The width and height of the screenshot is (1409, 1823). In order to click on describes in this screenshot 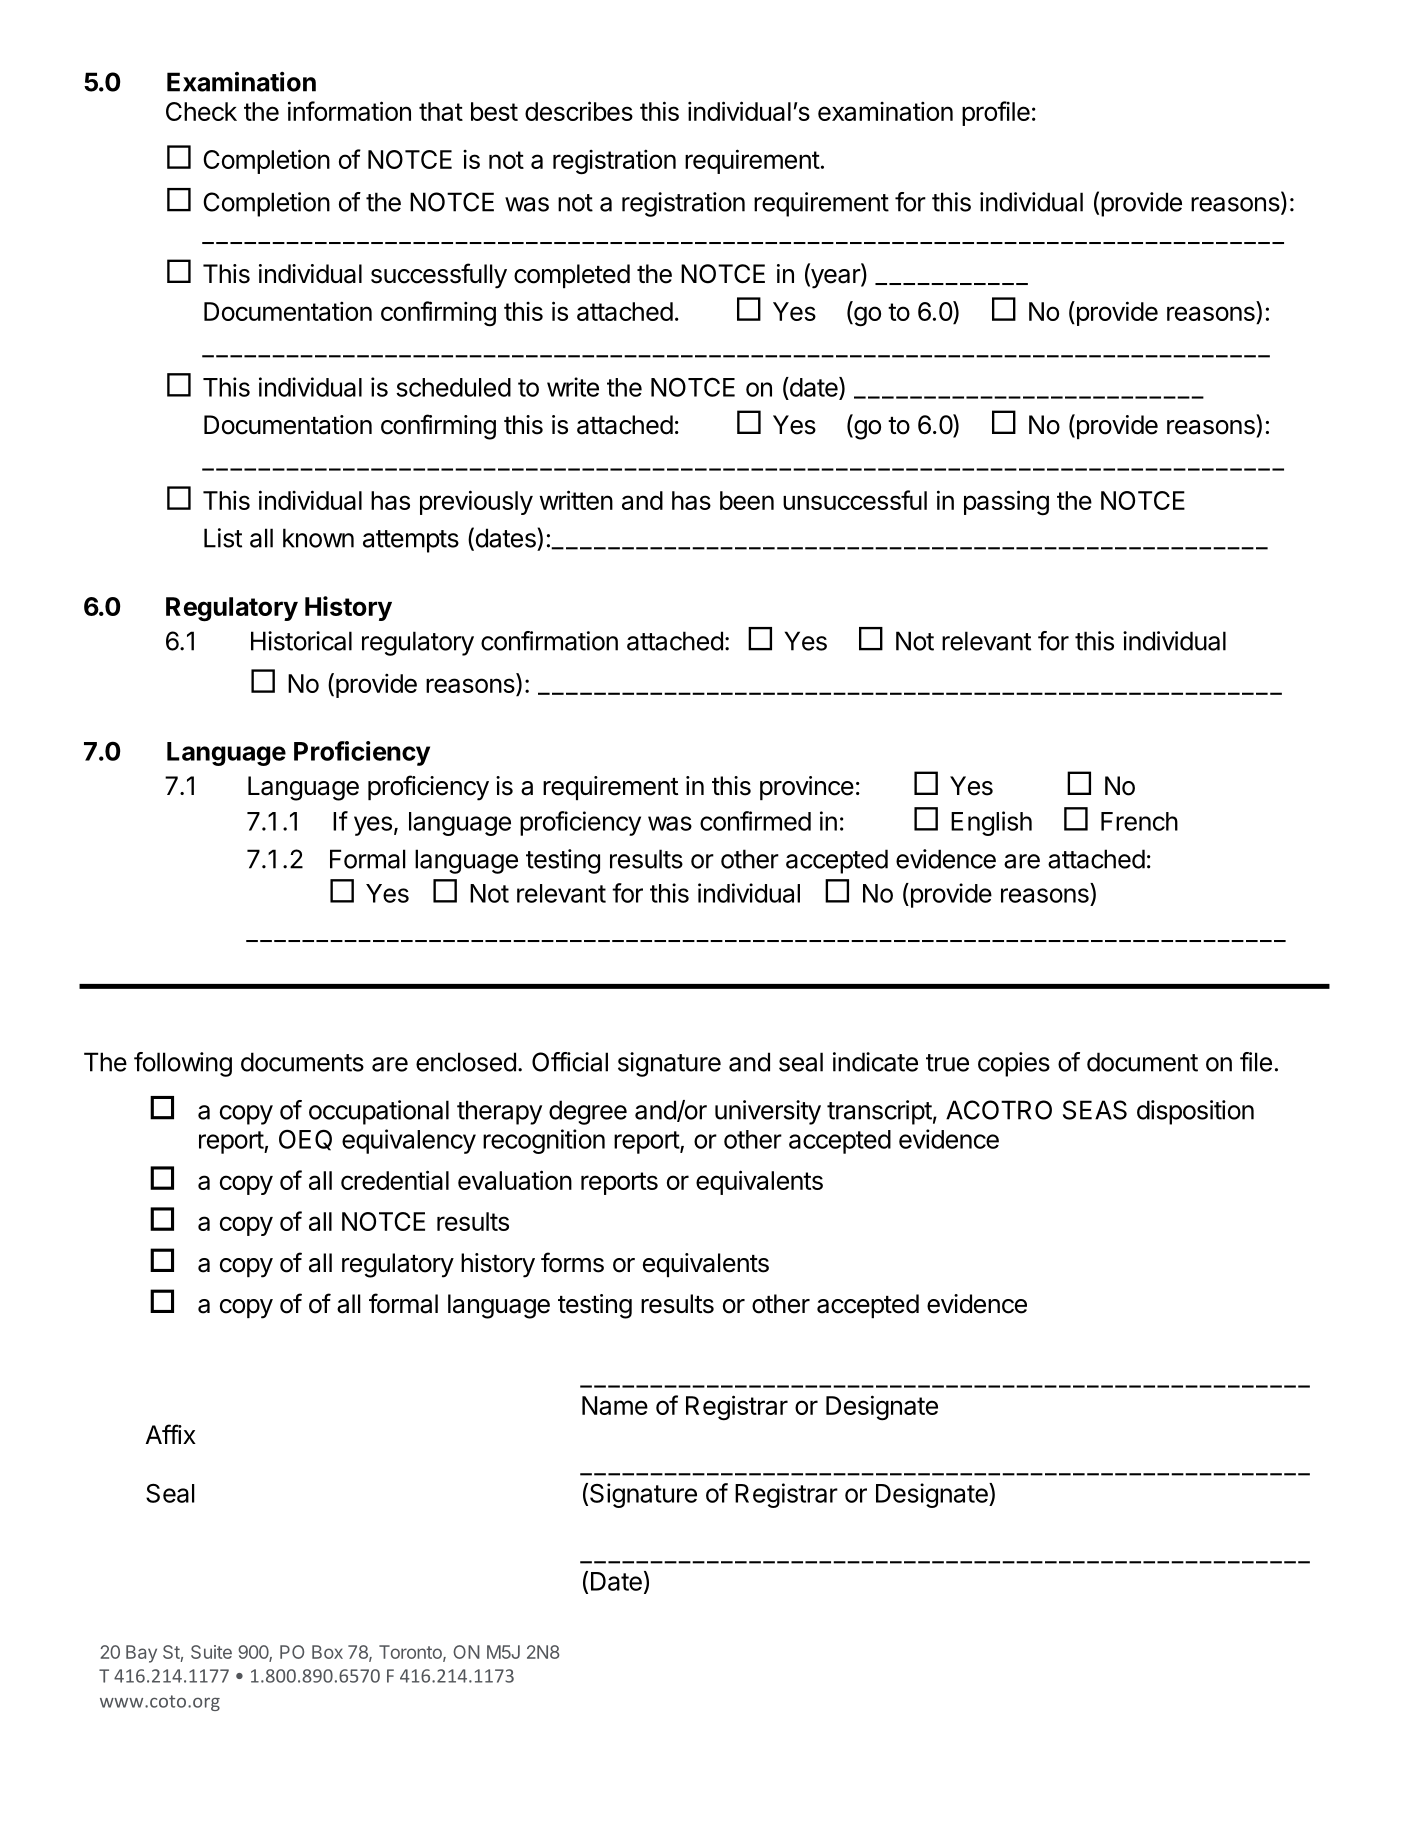, I will do `click(579, 111)`.
